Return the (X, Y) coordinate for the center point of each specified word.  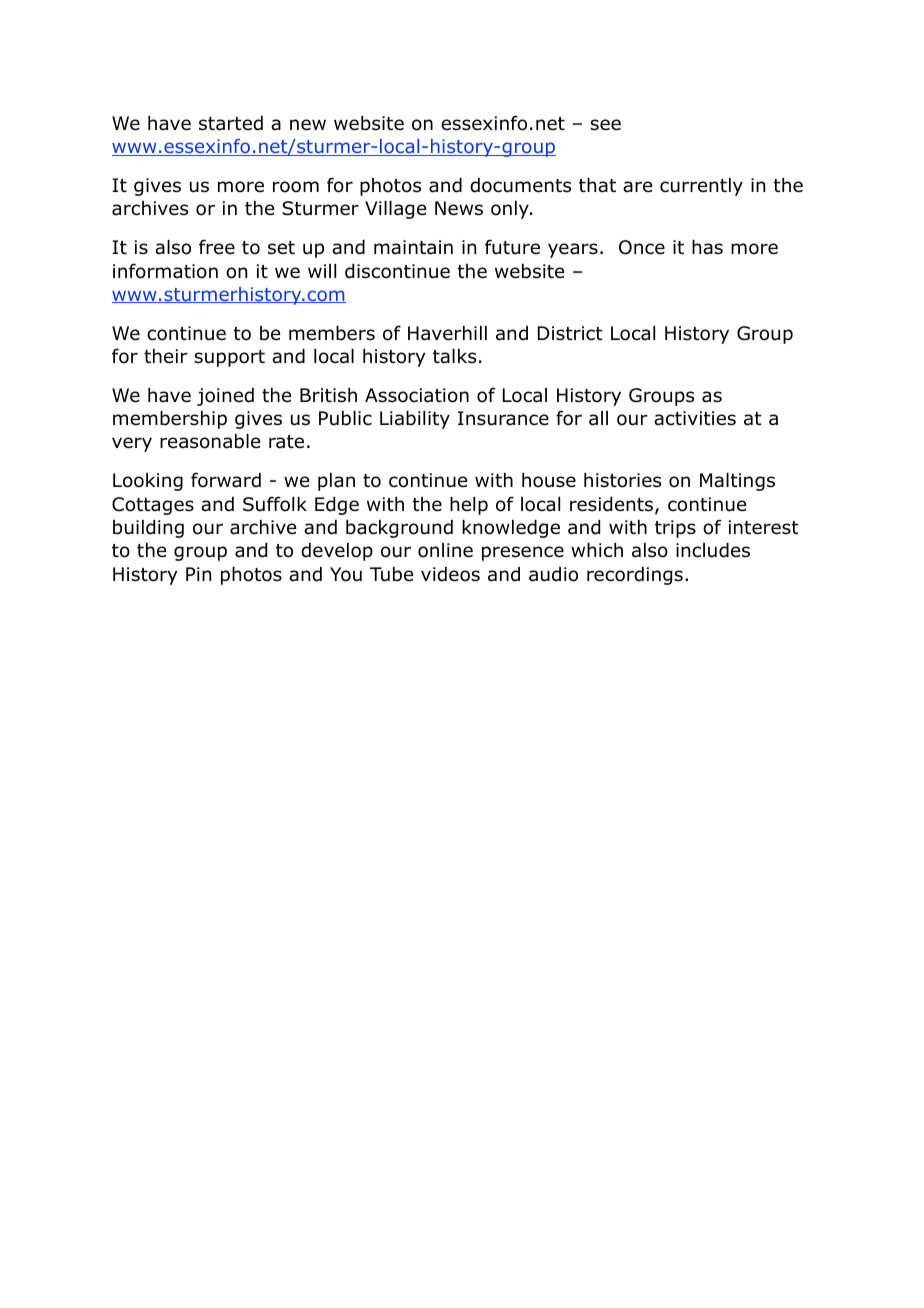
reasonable (210, 441)
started (231, 123)
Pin (198, 574)
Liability (415, 420)
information (165, 271)
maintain (413, 247)
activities (695, 418)
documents (520, 185)
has (707, 247)
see (605, 125)
